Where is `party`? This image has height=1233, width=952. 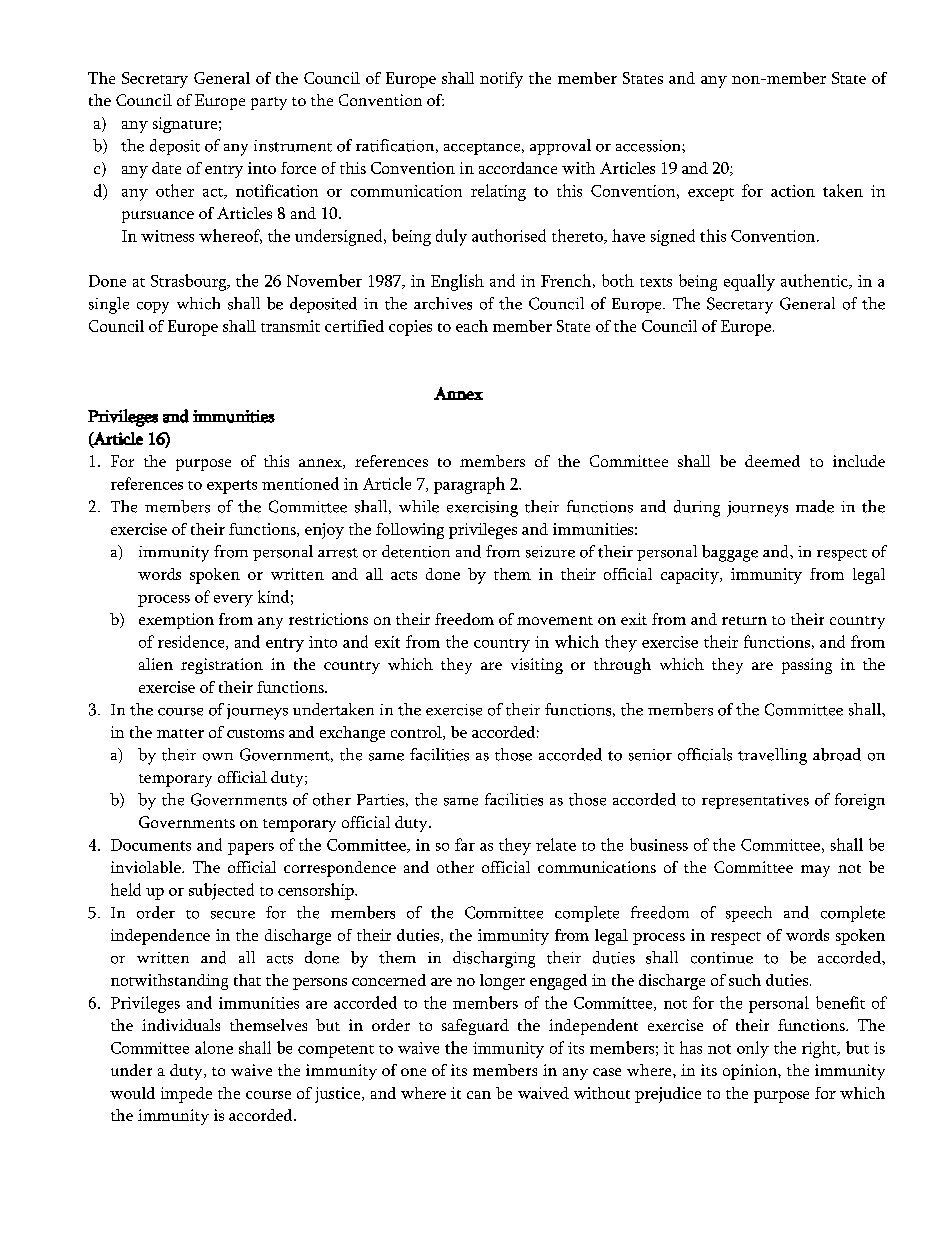 party is located at coordinates (269, 103).
